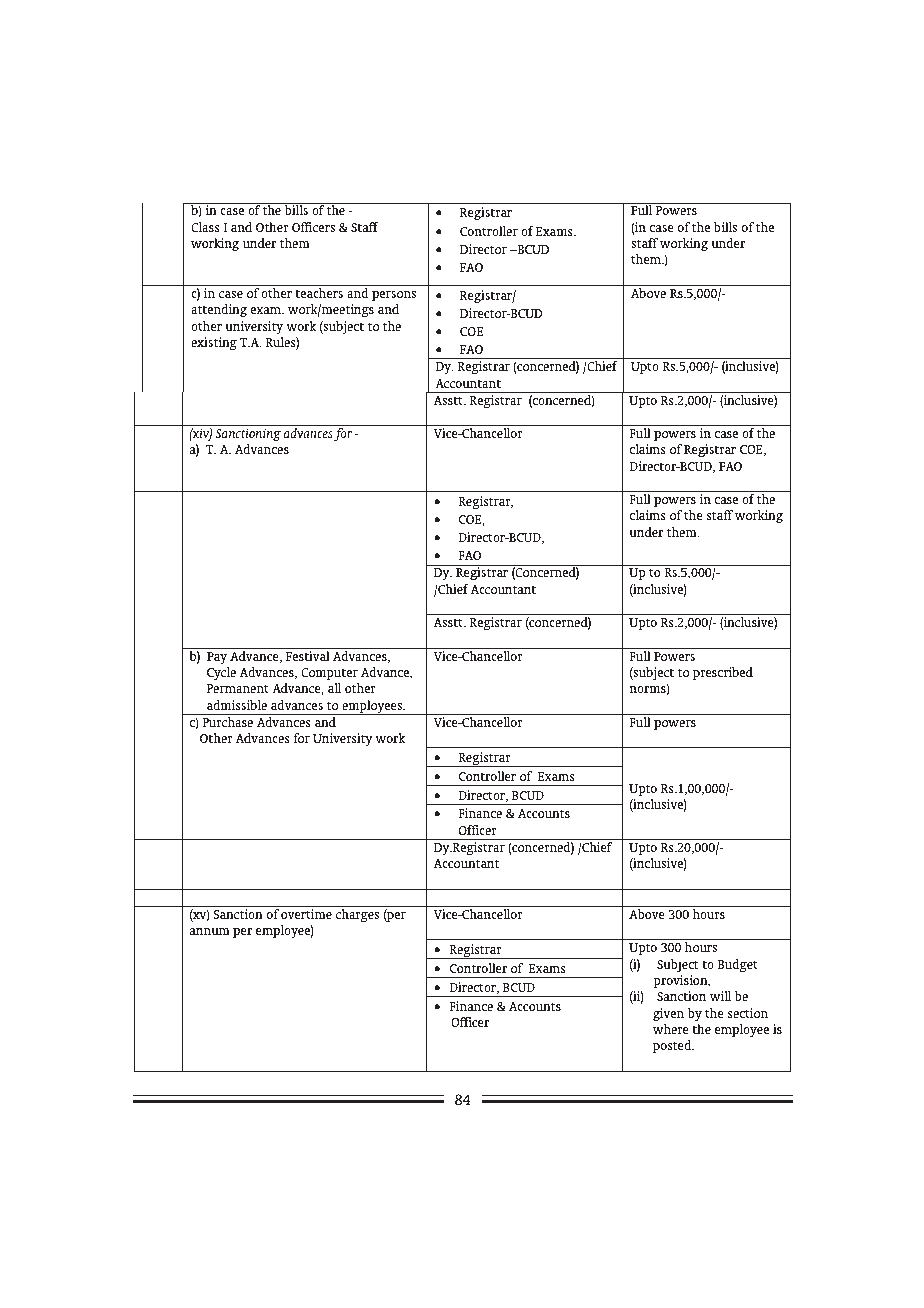 This screenshot has height=1308, width=924. I want to click on where, so click(671, 1029).
